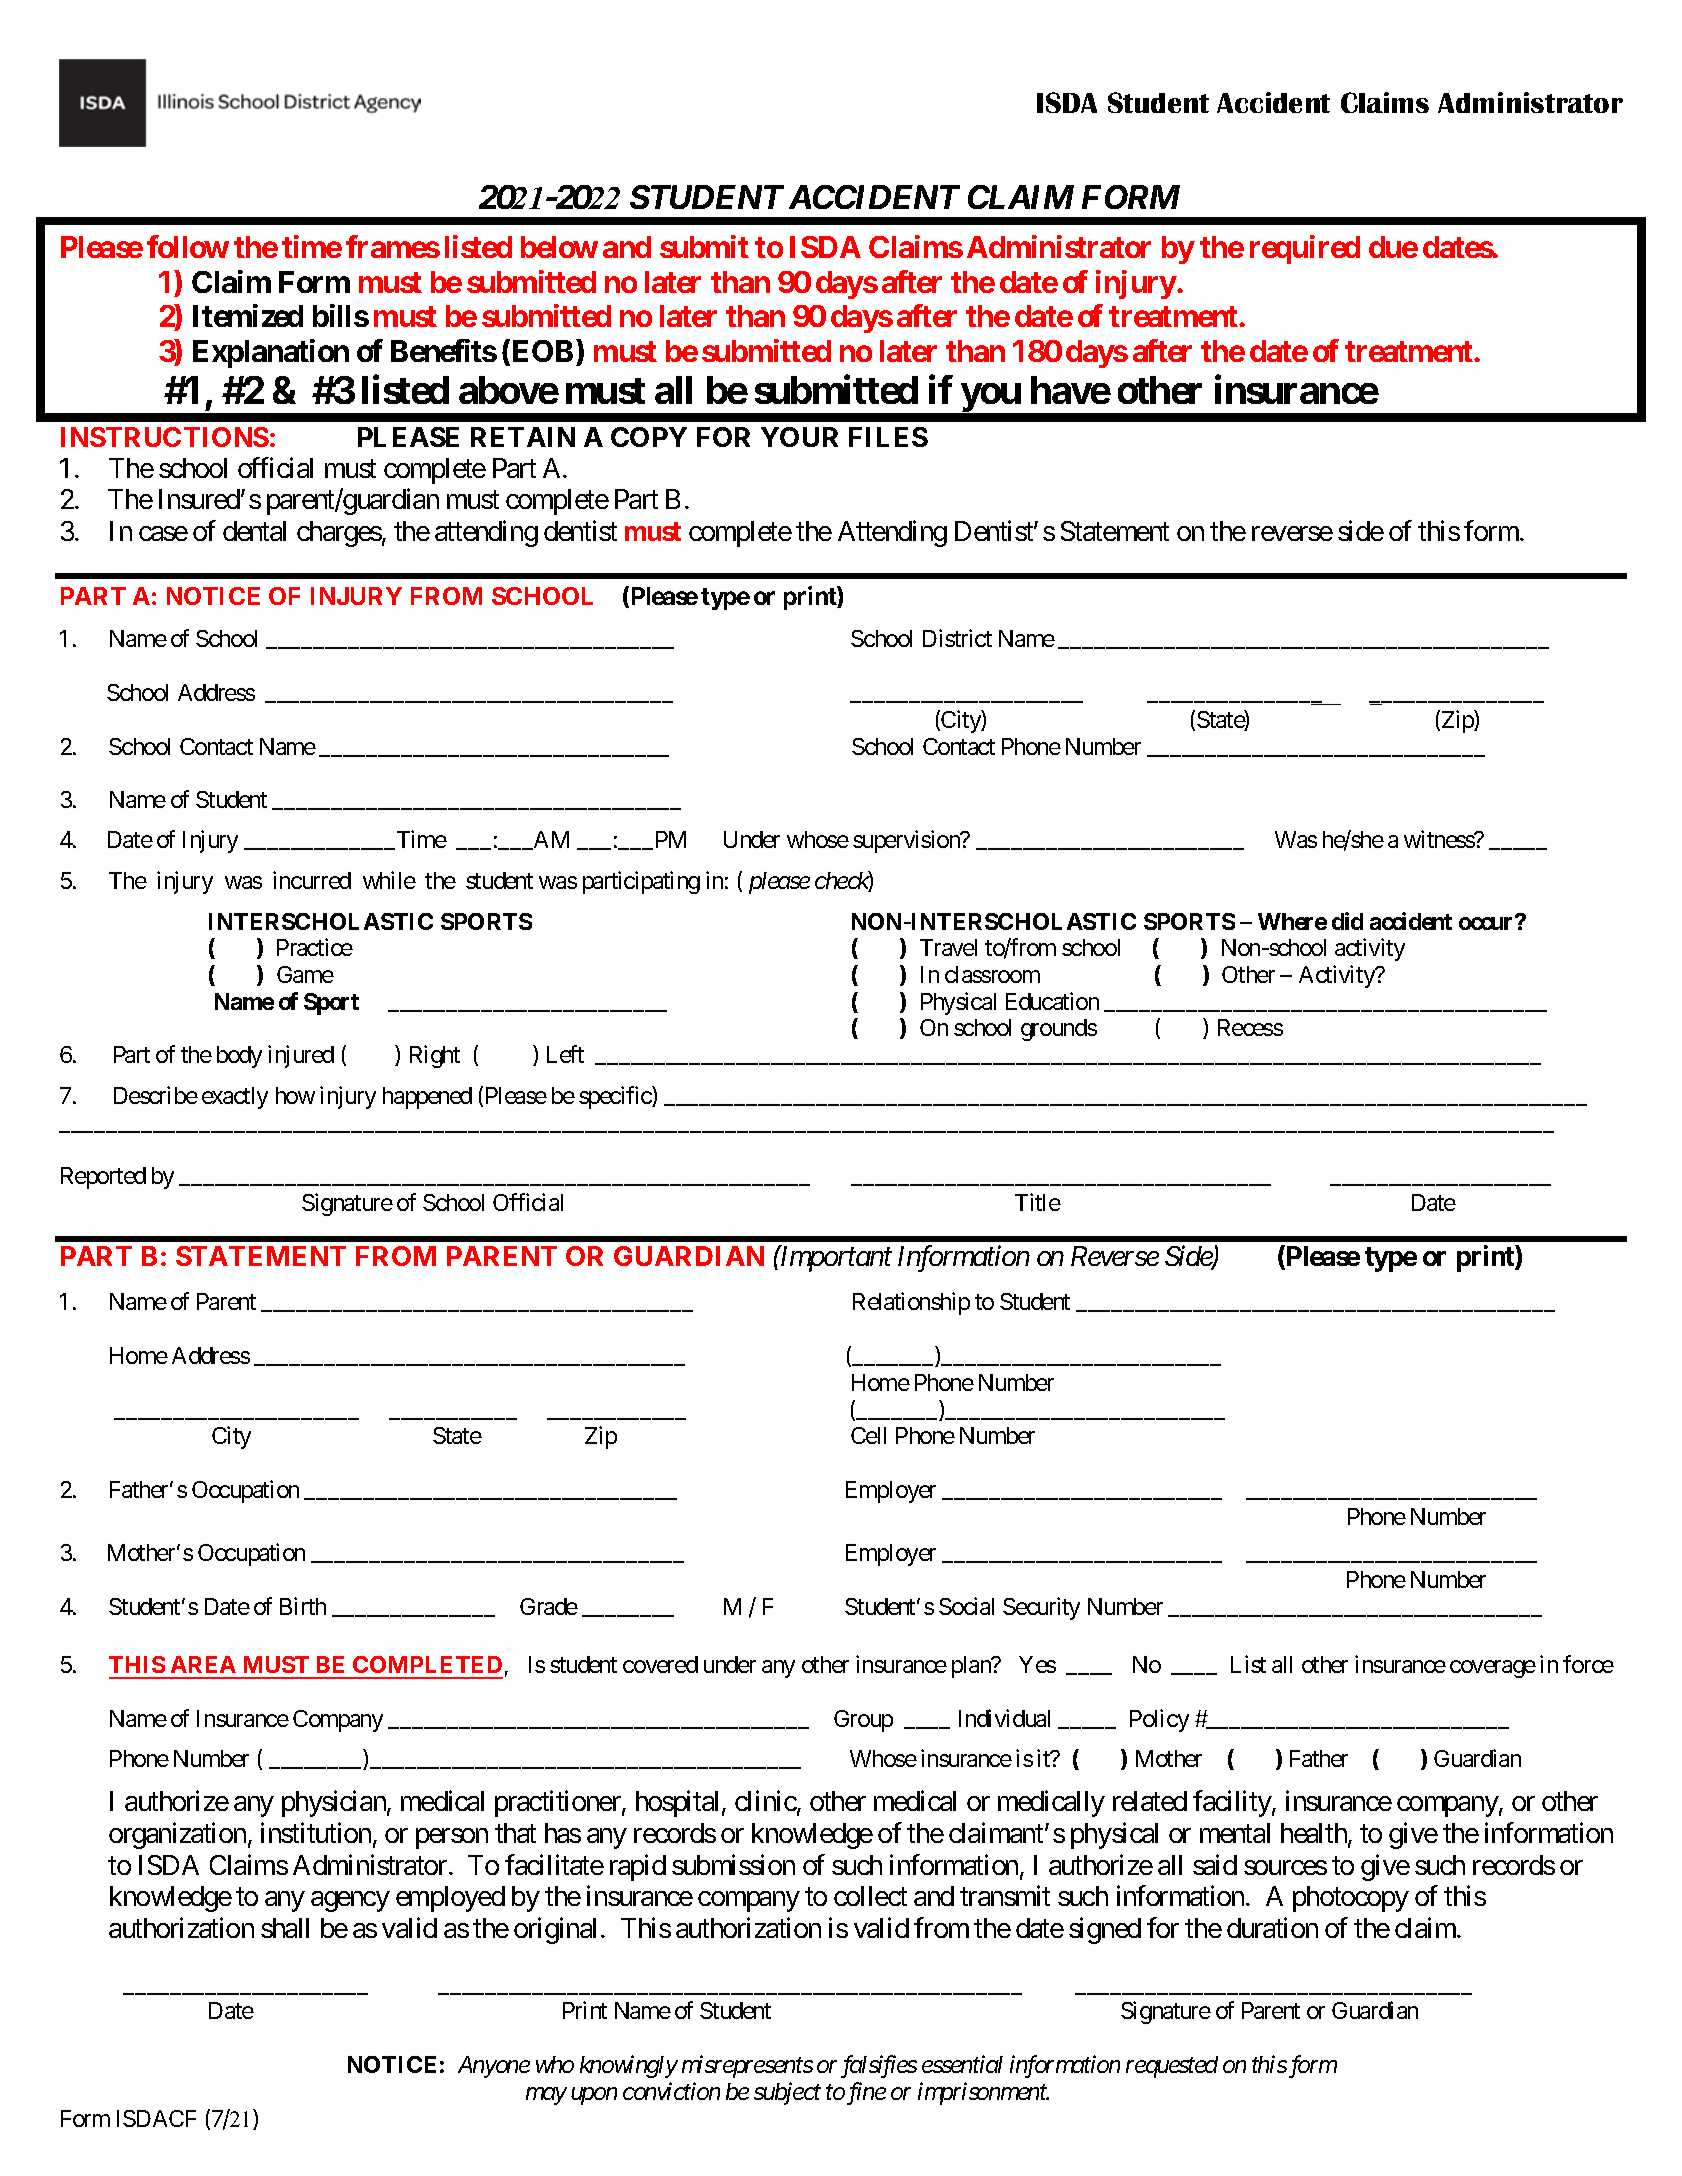 This page has height=2176, width=1682. I want to click on Itemized, so click(248, 315).
